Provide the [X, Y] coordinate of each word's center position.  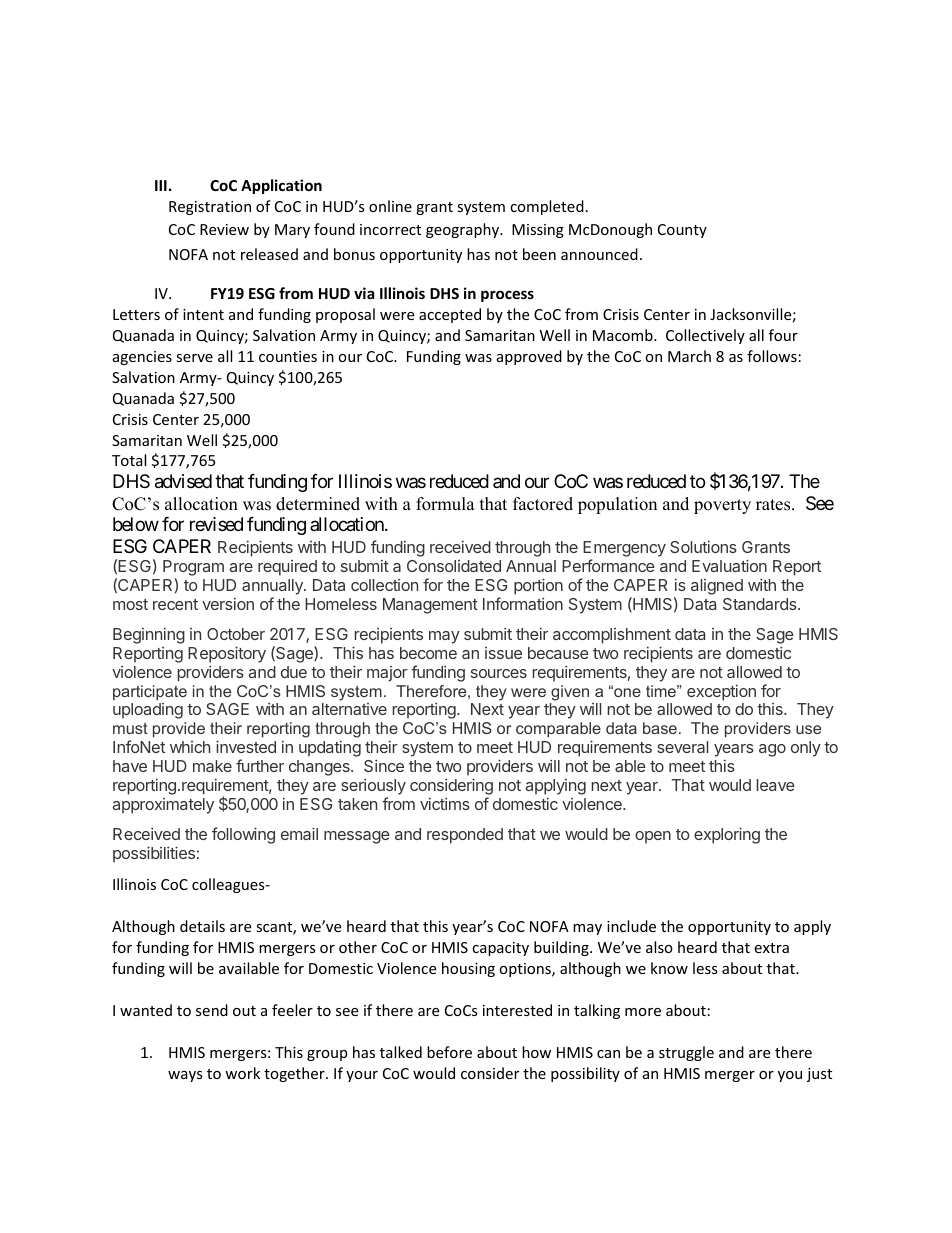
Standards [761, 604]
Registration [210, 208]
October [236, 634]
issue [503, 653]
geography [464, 230]
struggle [686, 1053]
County [682, 231]
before [449, 1052]
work [242, 1073]
